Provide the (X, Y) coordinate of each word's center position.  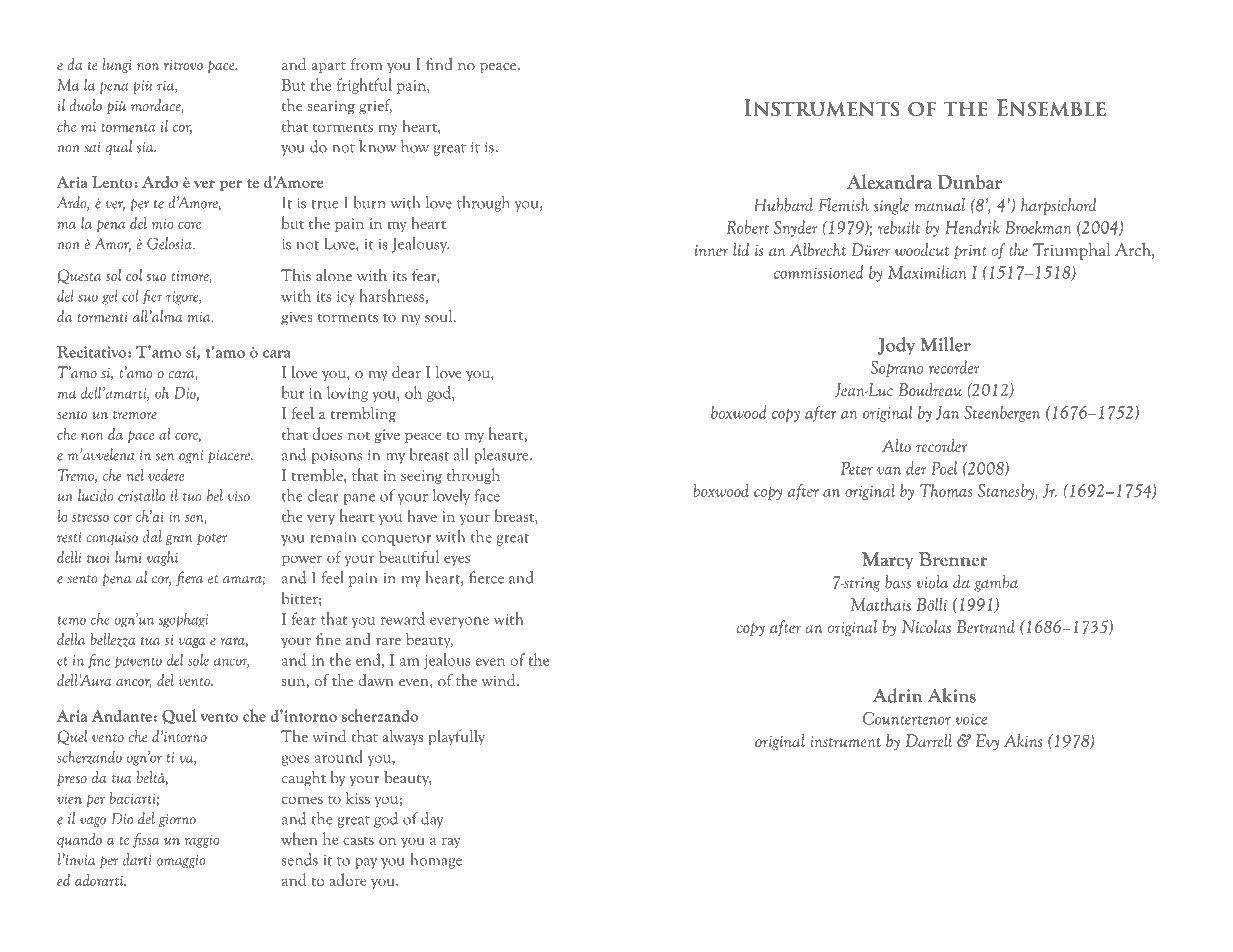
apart (329, 68)
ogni (191, 456)
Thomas (946, 490)
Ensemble (1051, 108)
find (439, 64)
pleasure (502, 456)
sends (299, 859)
